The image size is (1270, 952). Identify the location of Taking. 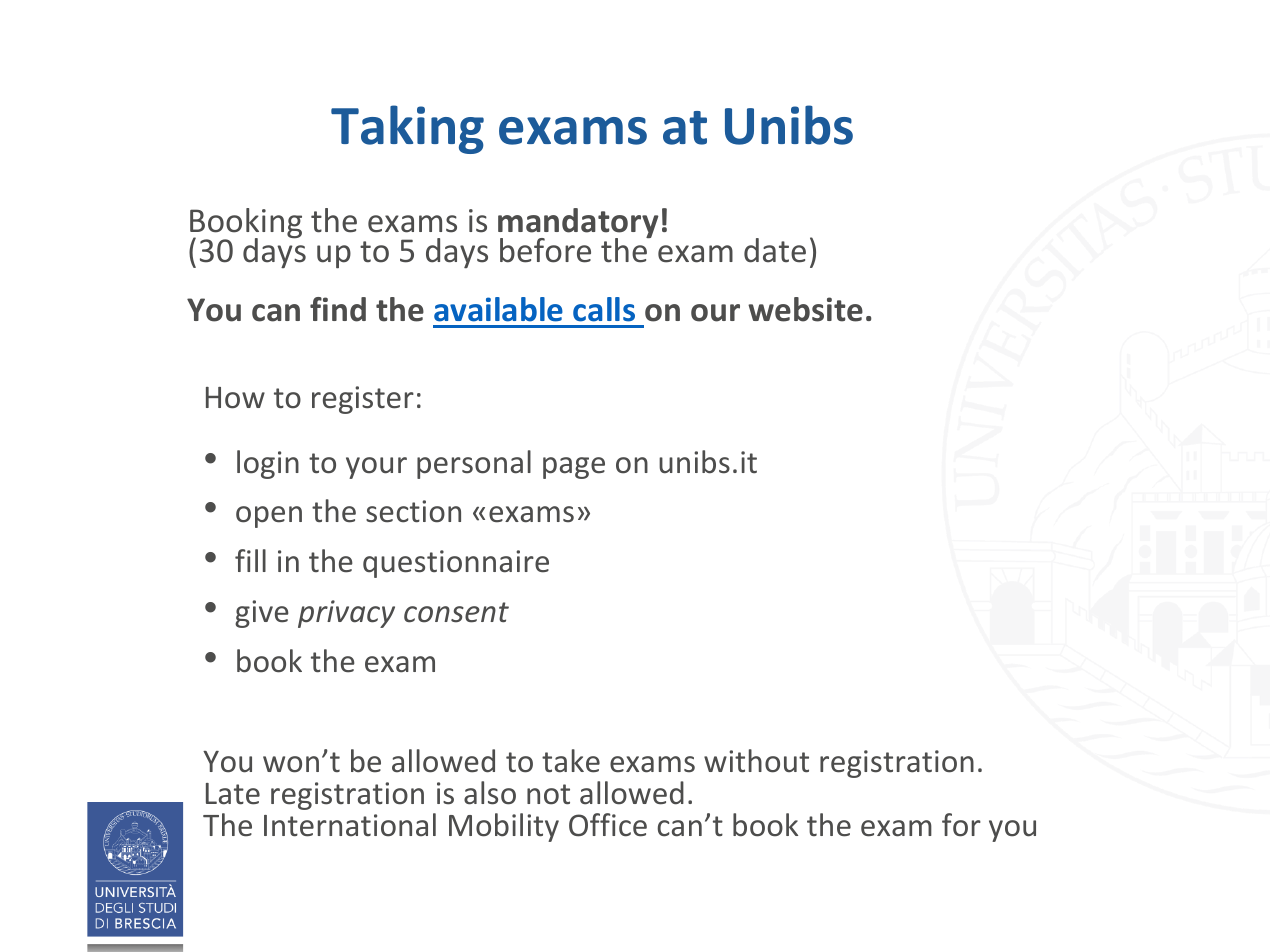
(407, 129).
